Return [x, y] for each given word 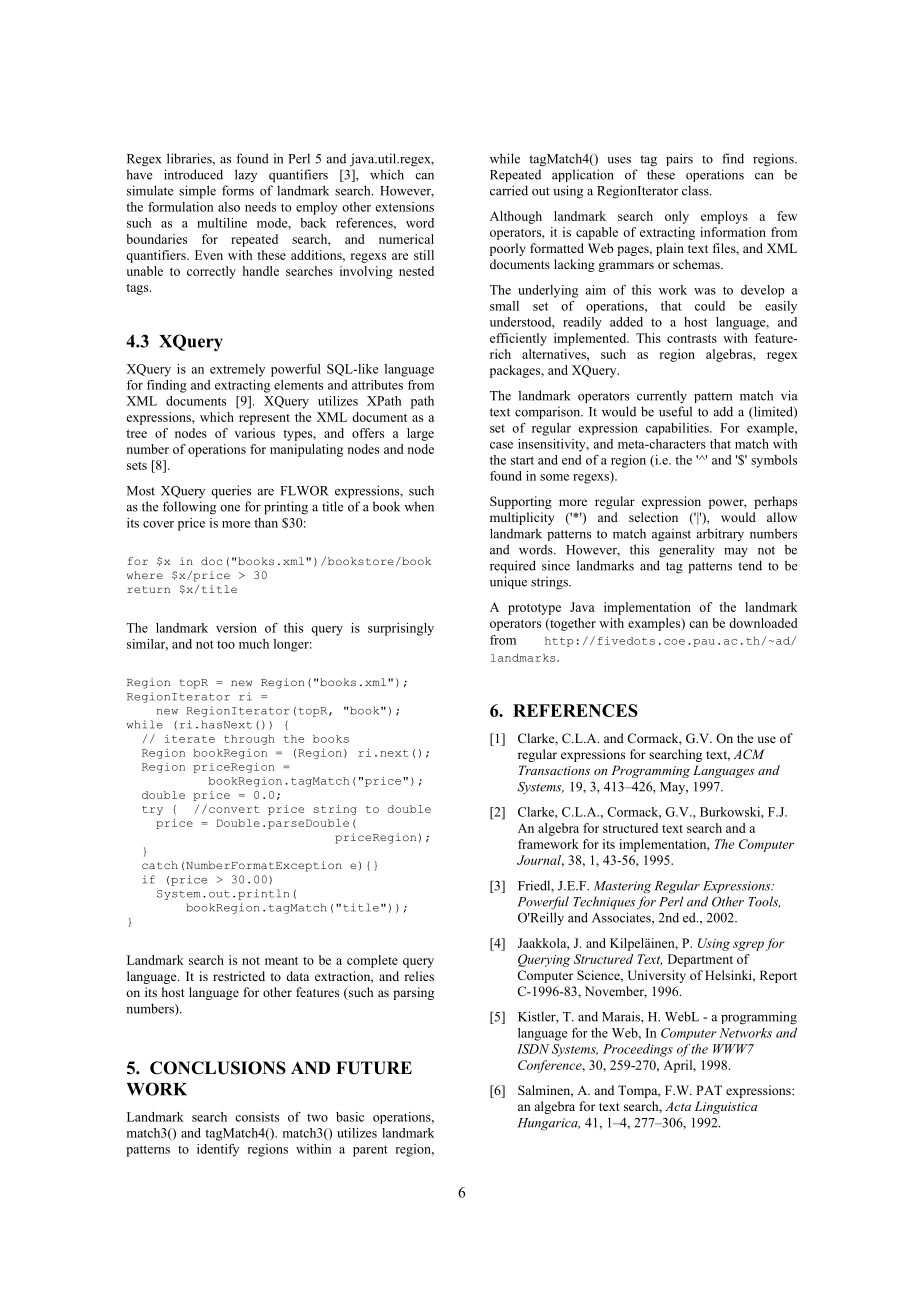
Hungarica [548, 1124]
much [254, 644]
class [696, 190]
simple [197, 192]
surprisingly [401, 629]
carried [509, 190]
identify [218, 1150]
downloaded [763, 623]
